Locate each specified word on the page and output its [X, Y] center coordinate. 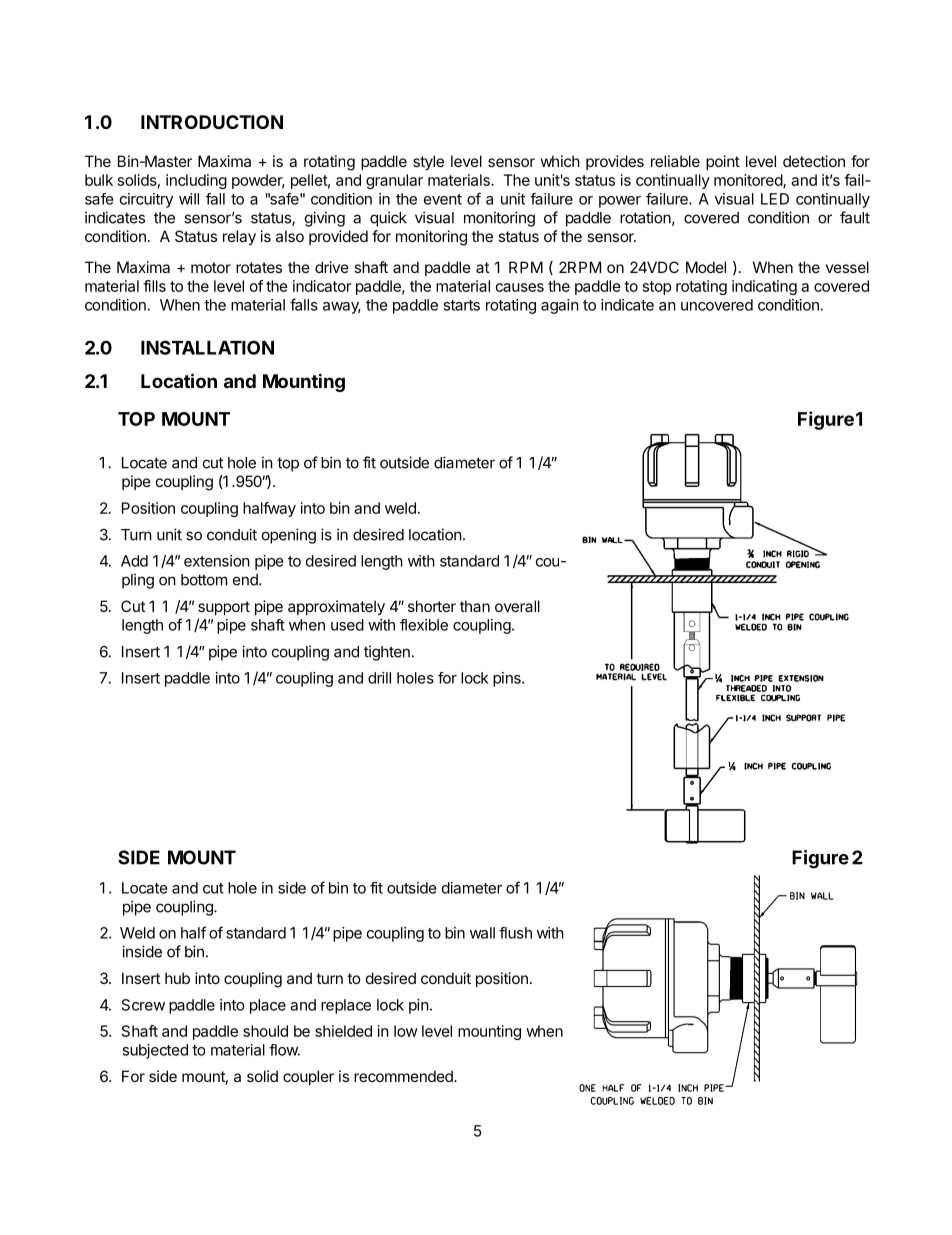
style [428, 162]
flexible [424, 625]
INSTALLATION [207, 347]
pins [508, 679]
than [475, 606]
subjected [155, 1051]
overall [517, 606]
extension [217, 561]
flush [515, 933]
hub [177, 978]
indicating [764, 287]
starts [461, 305]
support [224, 608]
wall [482, 933]
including [196, 181]
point [723, 162]
